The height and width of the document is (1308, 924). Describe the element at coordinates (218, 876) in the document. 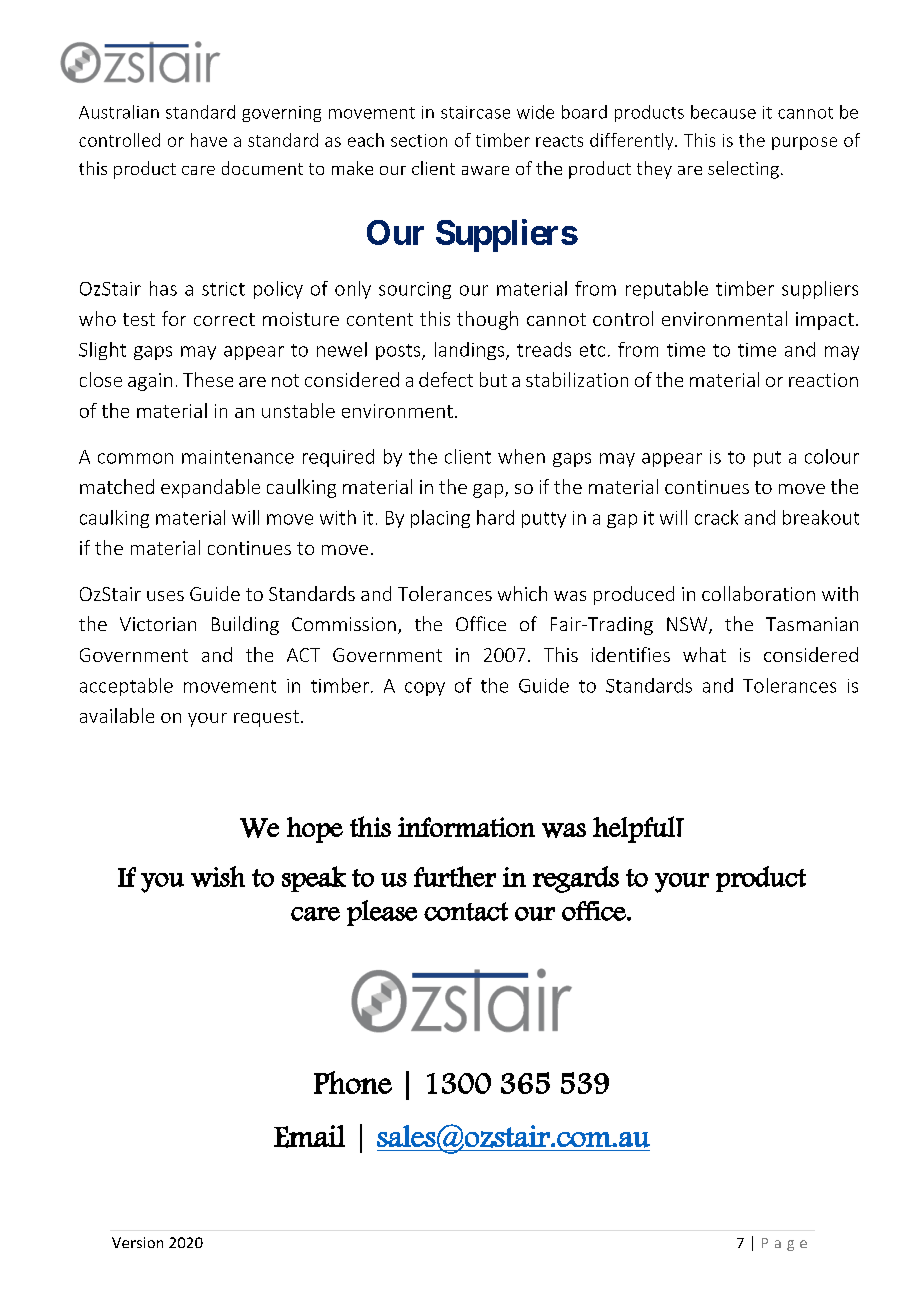

I see `wish` at that location.
